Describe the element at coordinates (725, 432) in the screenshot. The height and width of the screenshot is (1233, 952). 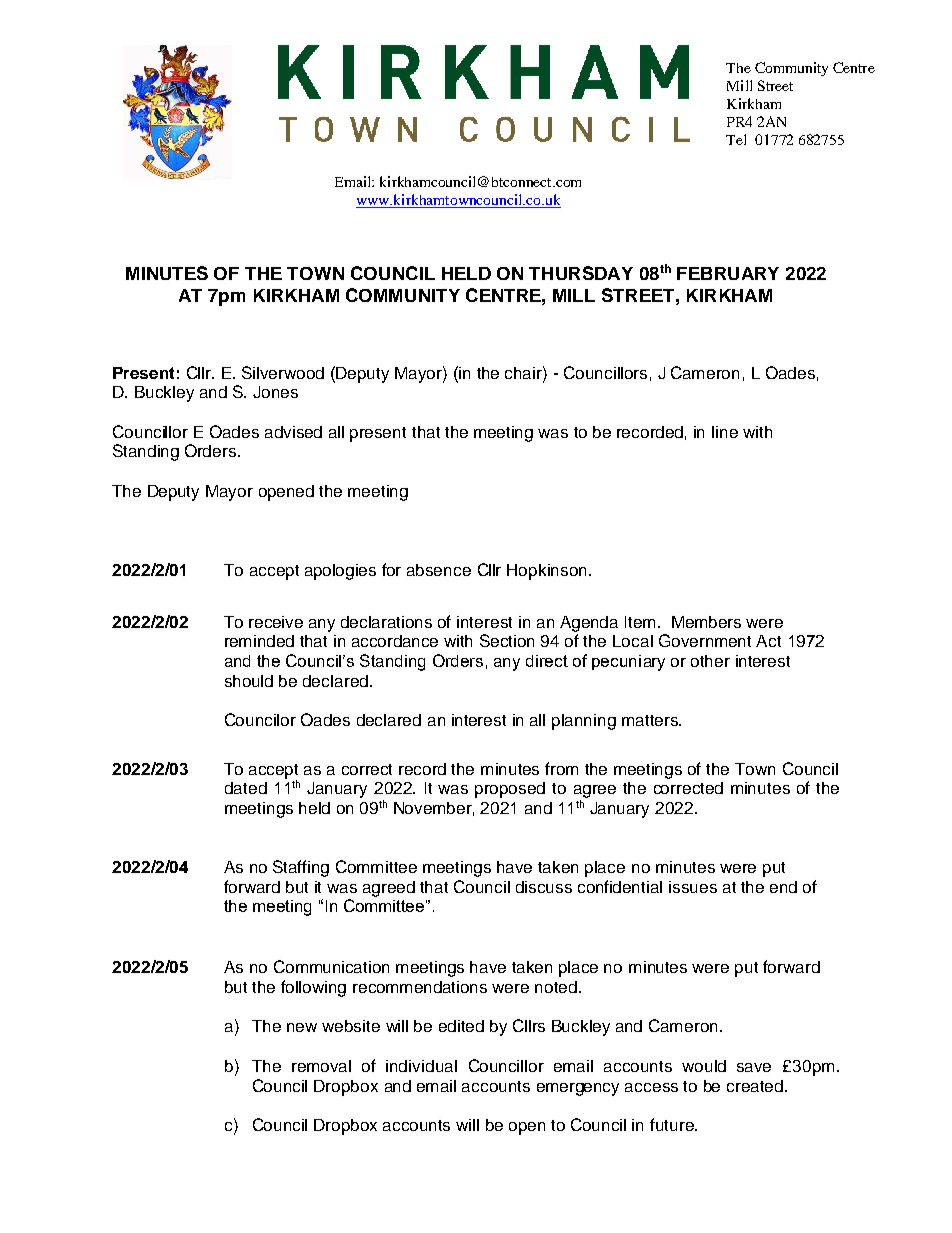
I see `line` at that location.
